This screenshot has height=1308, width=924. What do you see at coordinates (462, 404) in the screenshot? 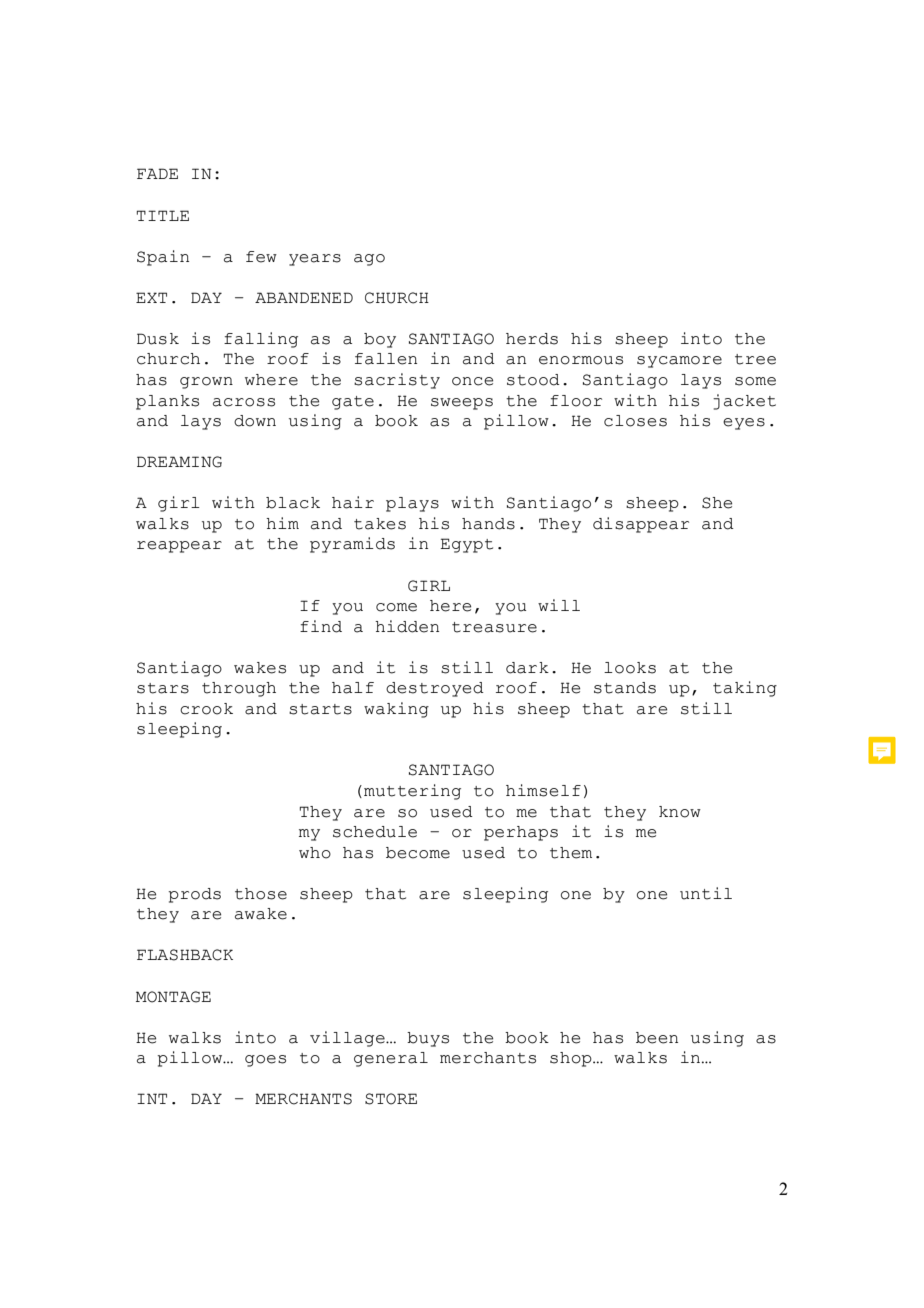
I see `sweeps` at bounding box center [462, 404].
